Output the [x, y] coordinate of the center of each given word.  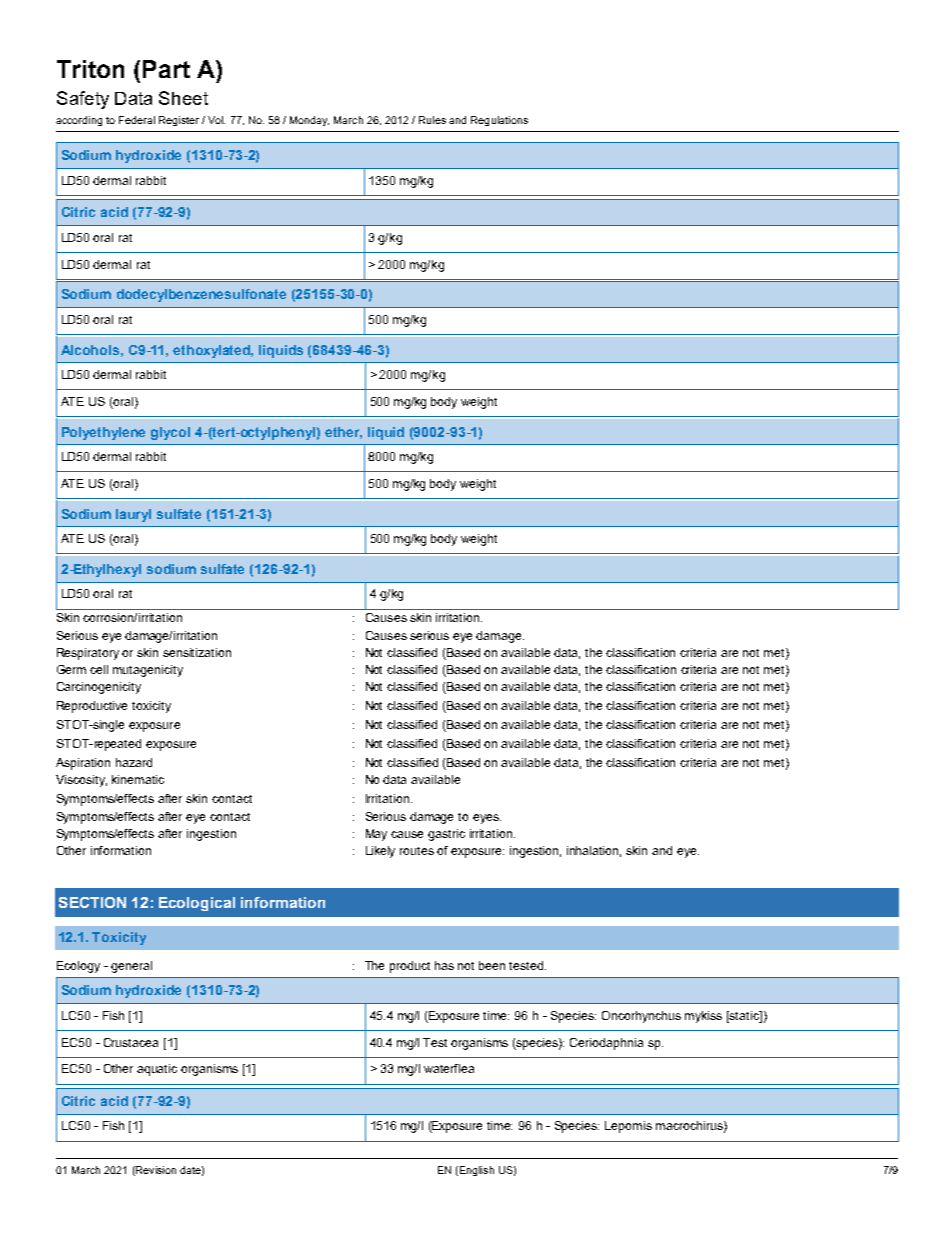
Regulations [499, 121]
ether [343, 433]
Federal [137, 120]
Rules [432, 120]
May [376, 835]
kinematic [138, 779]
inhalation [594, 851]
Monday [309, 121]
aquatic [157, 1070]
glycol [170, 433]
